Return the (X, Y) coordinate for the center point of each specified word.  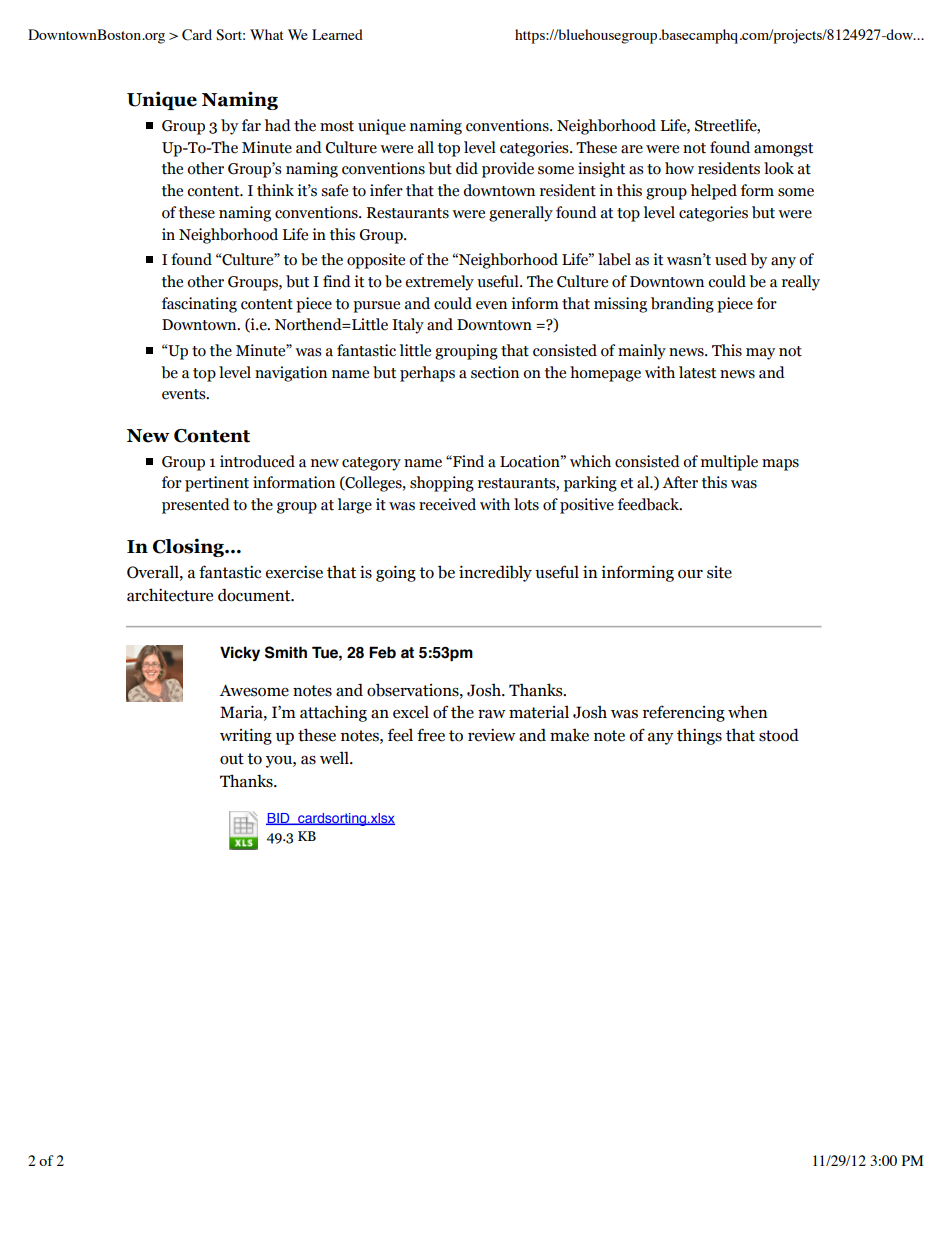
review (492, 735)
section (495, 372)
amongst (783, 150)
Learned (337, 34)
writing (246, 736)
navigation (291, 374)
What (267, 34)
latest (697, 372)
